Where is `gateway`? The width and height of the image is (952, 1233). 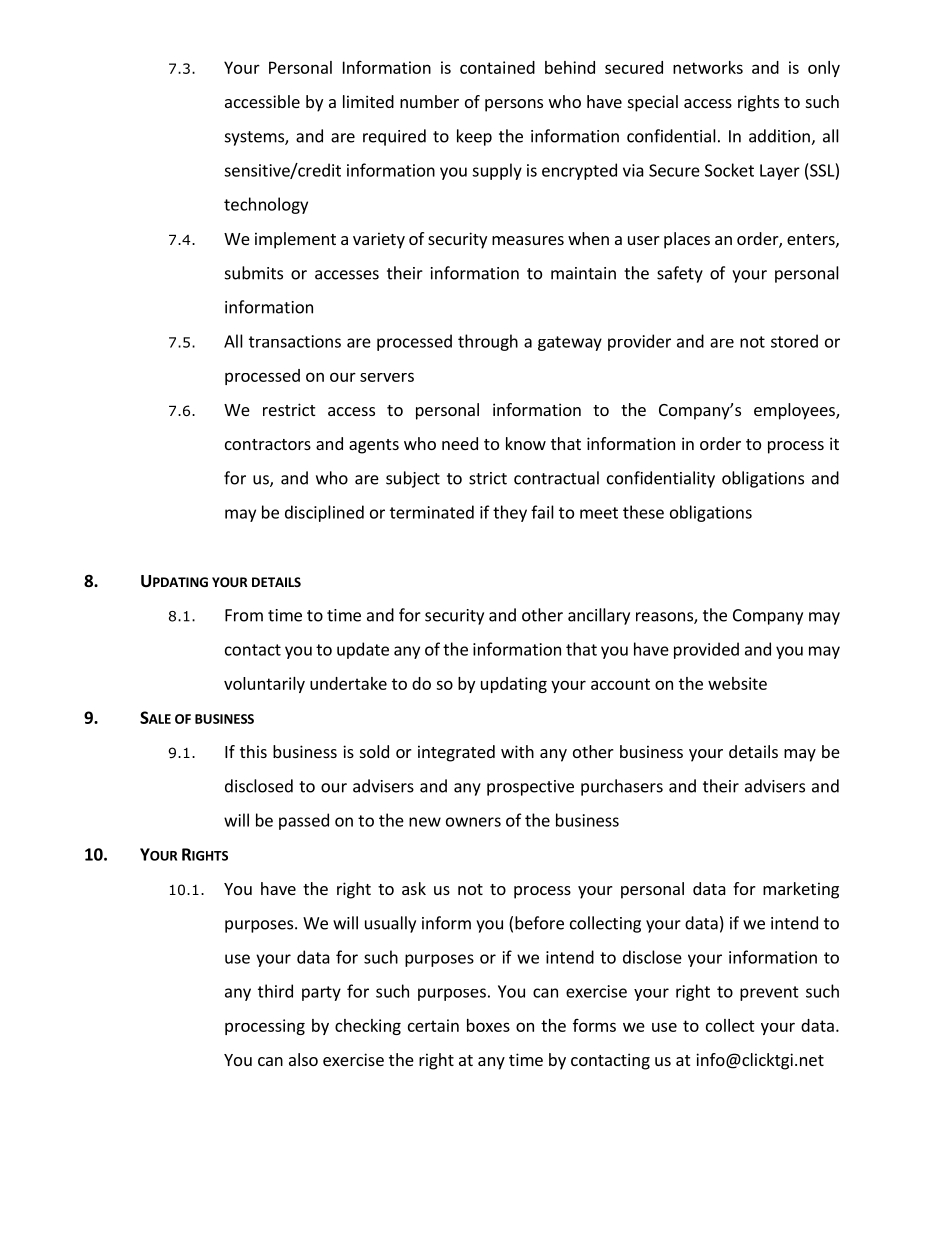
gateway is located at coordinates (570, 343).
